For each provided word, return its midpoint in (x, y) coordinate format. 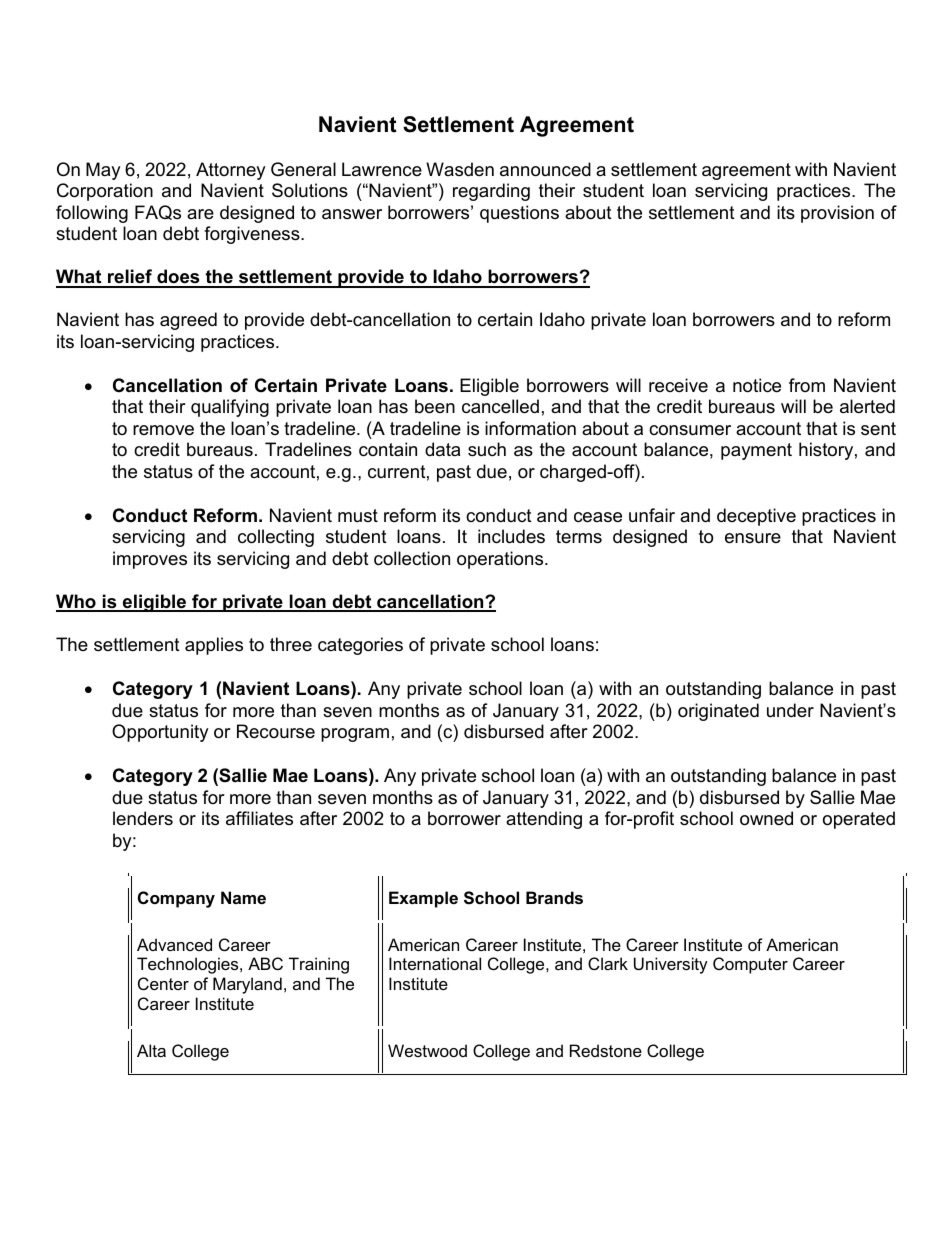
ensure (753, 538)
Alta (151, 1050)
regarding (491, 192)
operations (501, 560)
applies (214, 646)
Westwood (427, 1050)
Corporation (105, 192)
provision (837, 214)
